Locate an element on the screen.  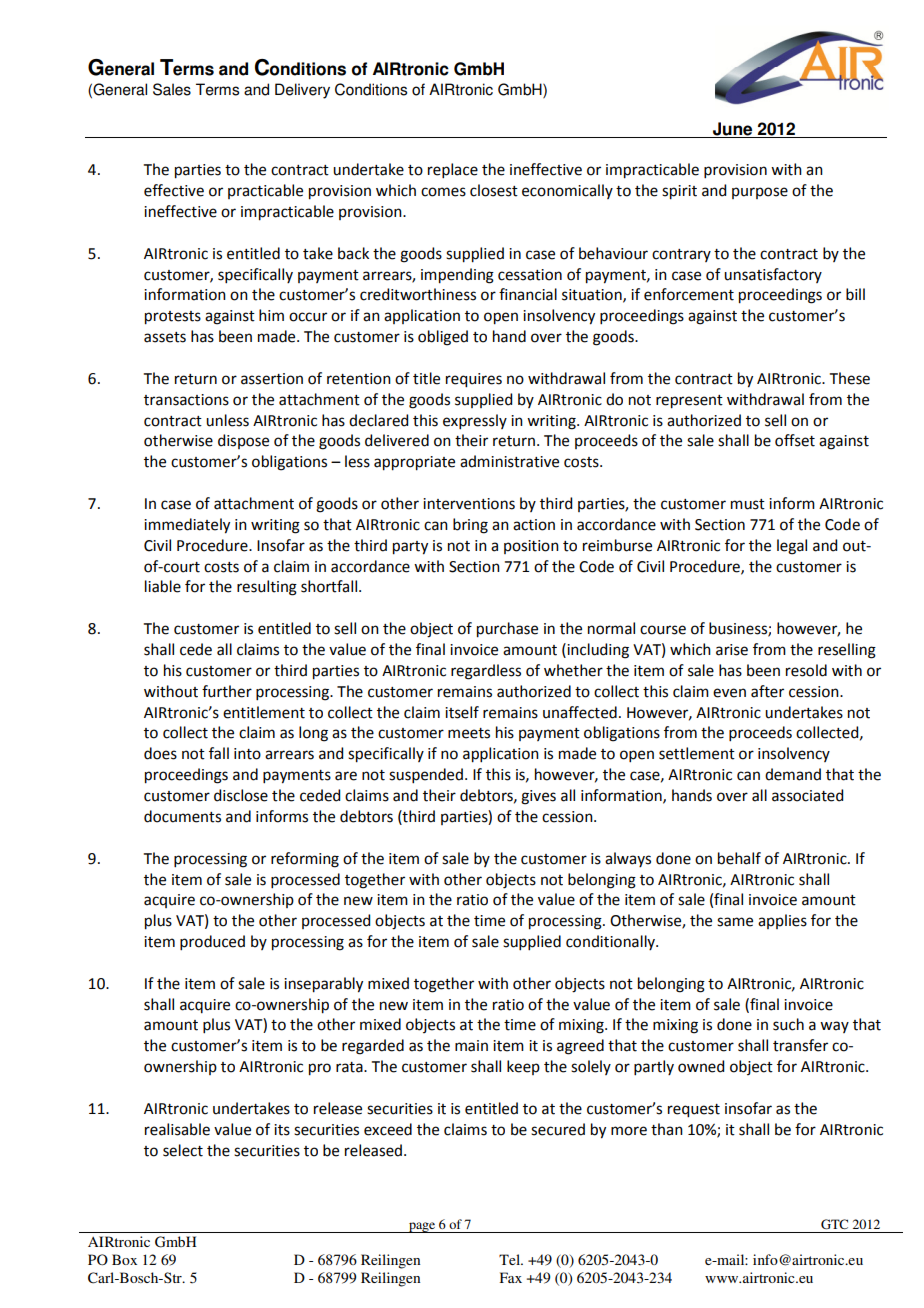
June is located at coordinates (732, 129).
